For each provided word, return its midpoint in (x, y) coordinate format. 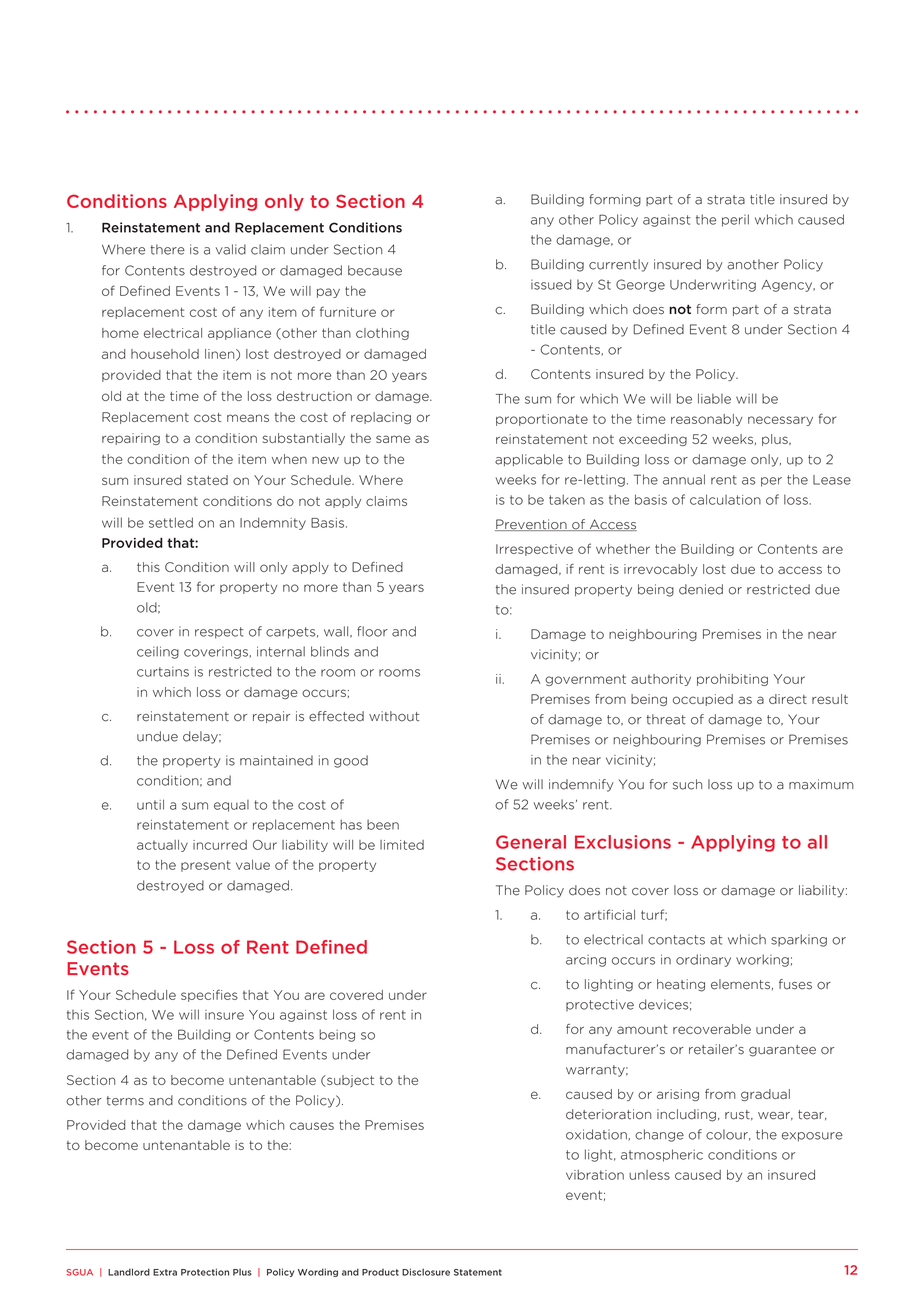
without (394, 716)
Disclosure (426, 1272)
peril (735, 220)
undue (157, 736)
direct (788, 699)
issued (551, 284)
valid (231, 249)
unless (649, 1175)
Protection (205, 1272)
